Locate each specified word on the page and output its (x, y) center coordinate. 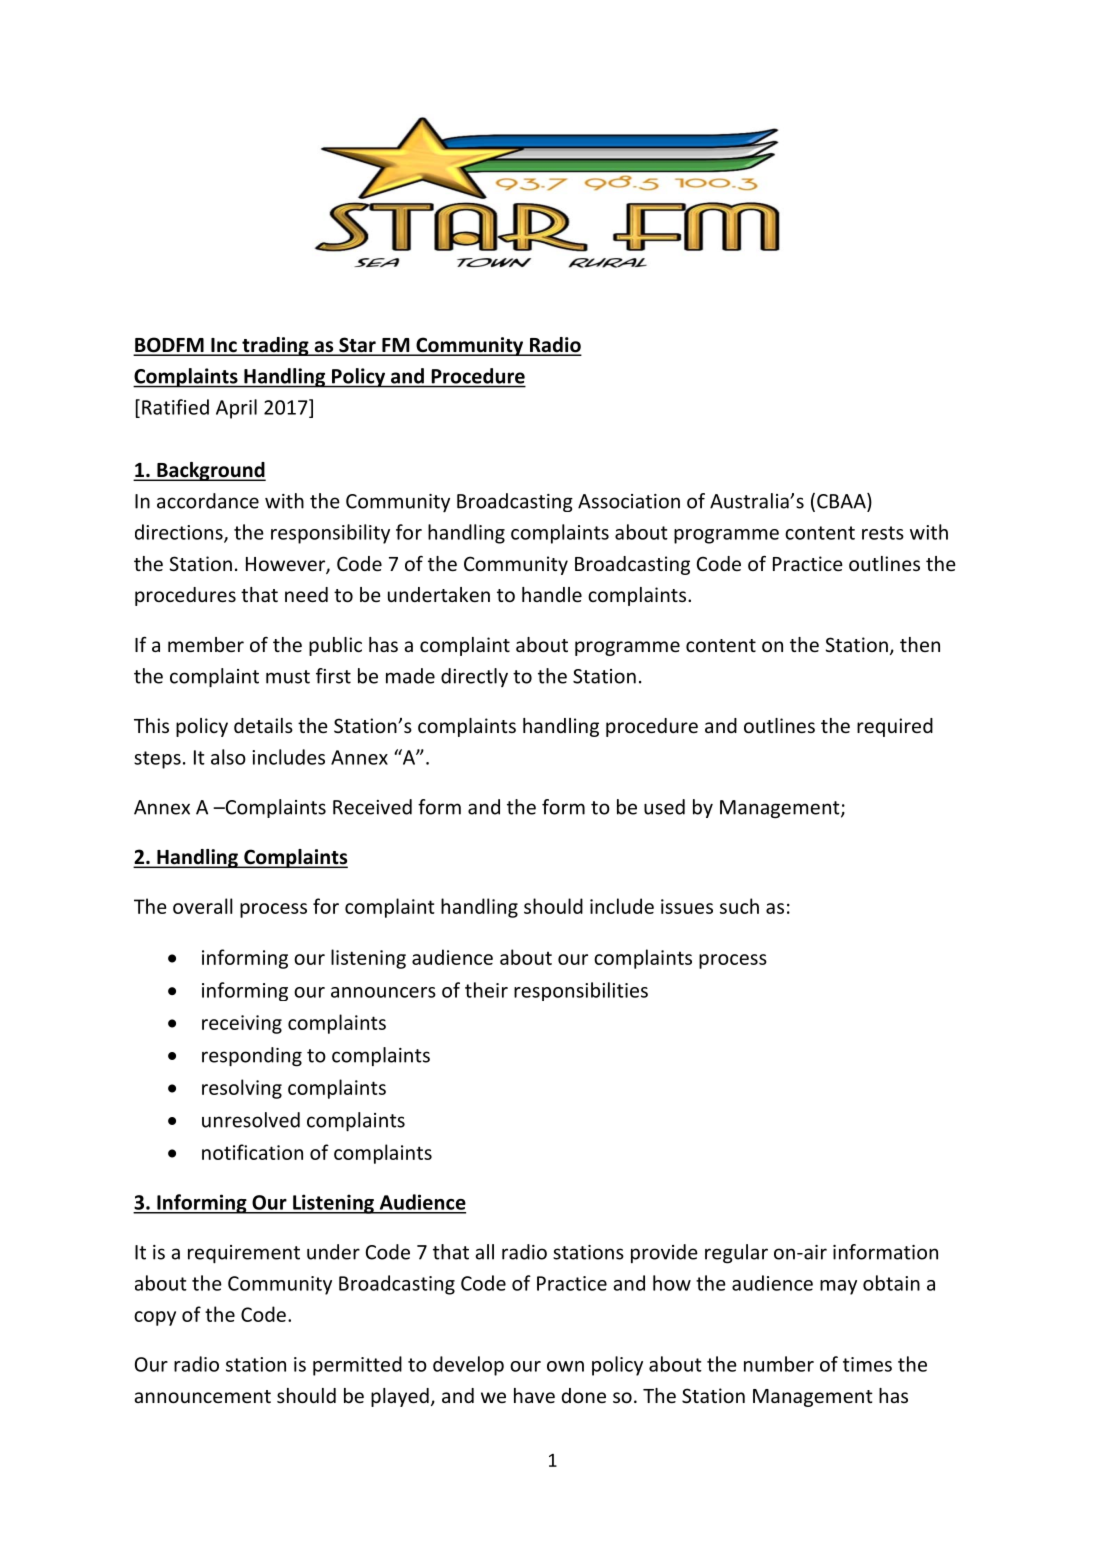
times (867, 1364)
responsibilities (581, 991)
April (236, 409)
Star (357, 346)
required (895, 727)
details (263, 725)
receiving (242, 1024)
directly (474, 677)
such (739, 906)
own (565, 1366)
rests (883, 533)
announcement (202, 1396)
